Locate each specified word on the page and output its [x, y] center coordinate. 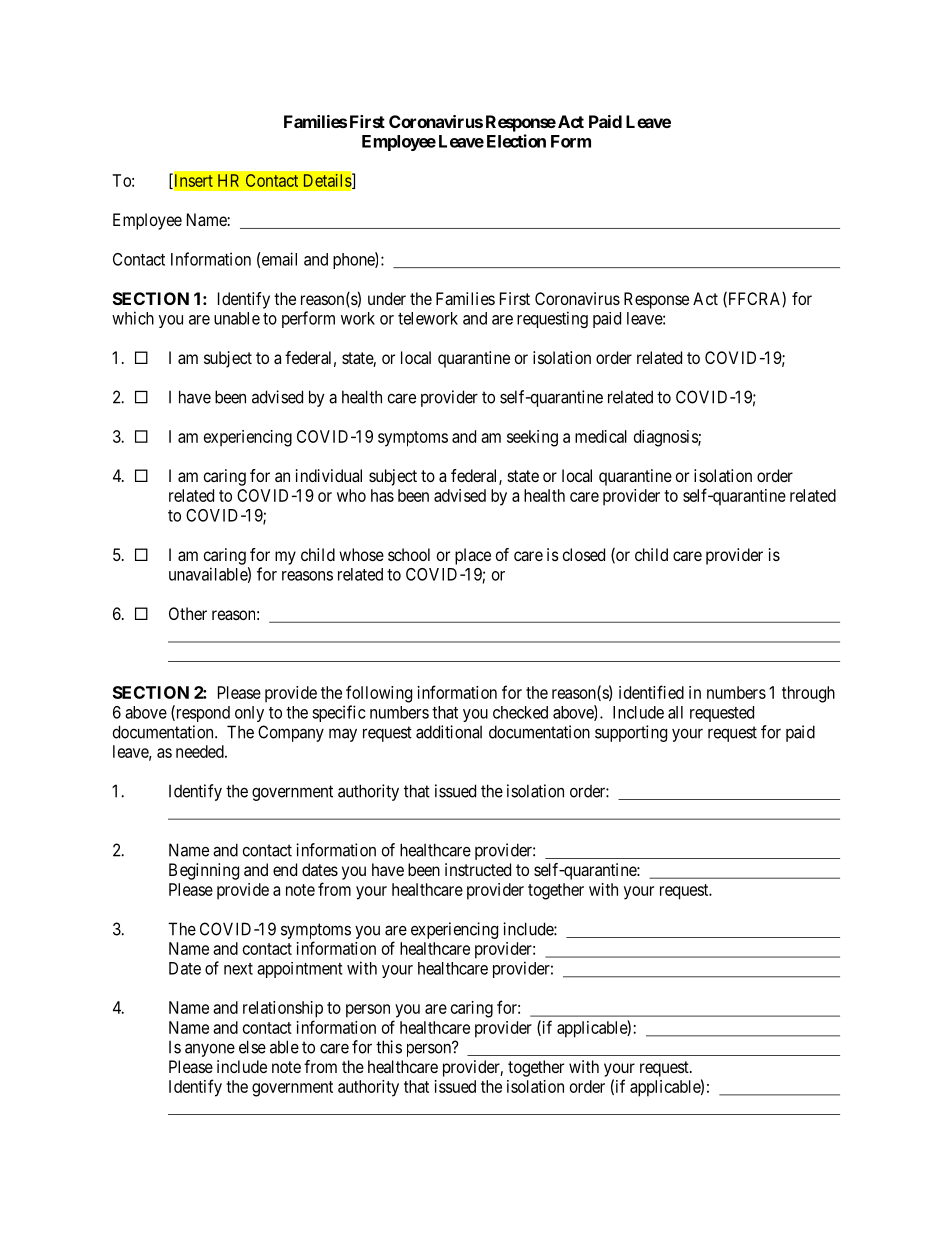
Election [516, 141]
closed [584, 554]
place [473, 556]
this [389, 1047]
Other [188, 613]
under [387, 298]
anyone [210, 1050]
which [133, 318]
